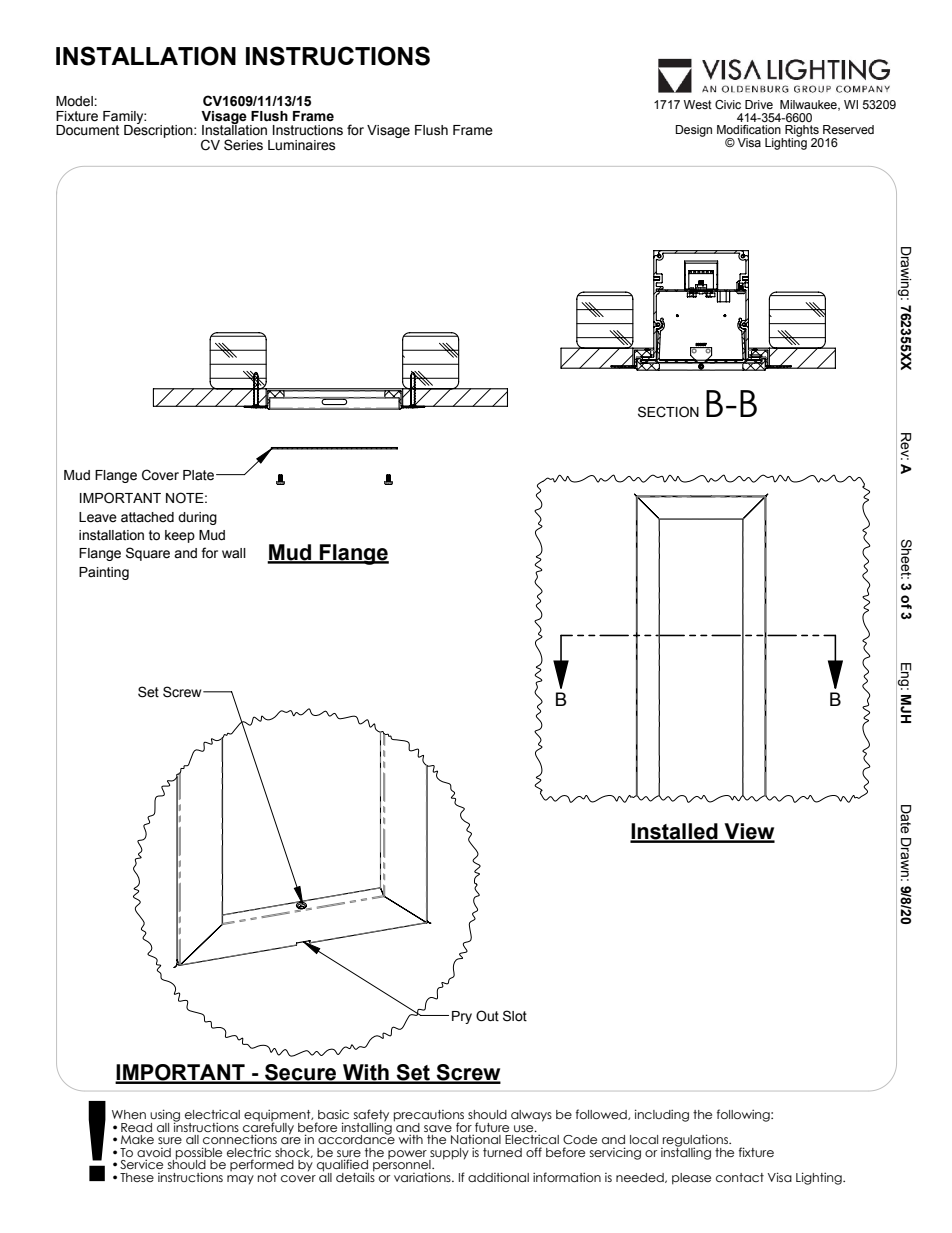 Image resolution: width=952 pixels, height=1233 pixels. What do you see at coordinates (154, 1152) in the screenshot?
I see `avoid` at bounding box center [154, 1152].
